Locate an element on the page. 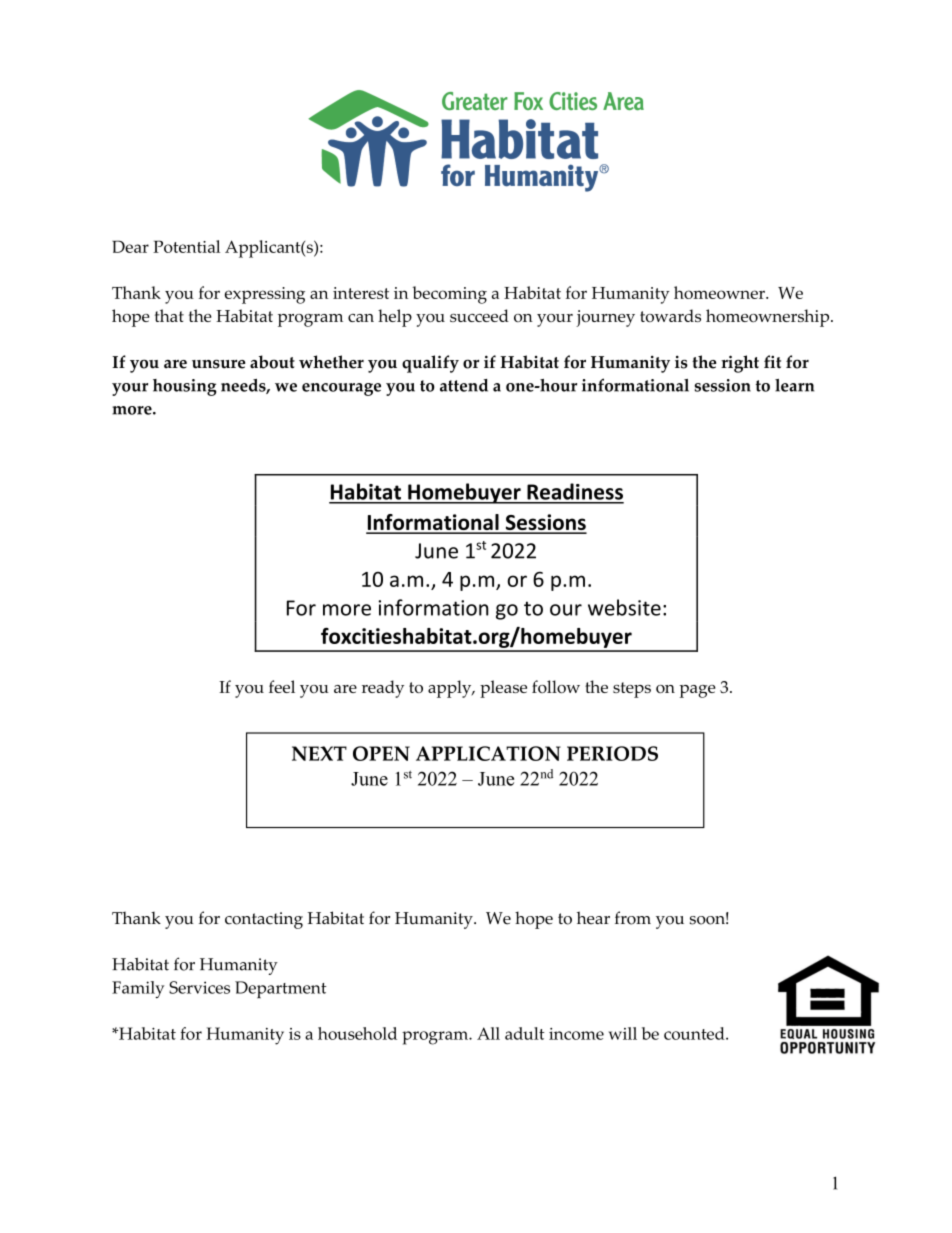 The height and width of the document is (1233, 952). feel is located at coordinates (282, 686).
